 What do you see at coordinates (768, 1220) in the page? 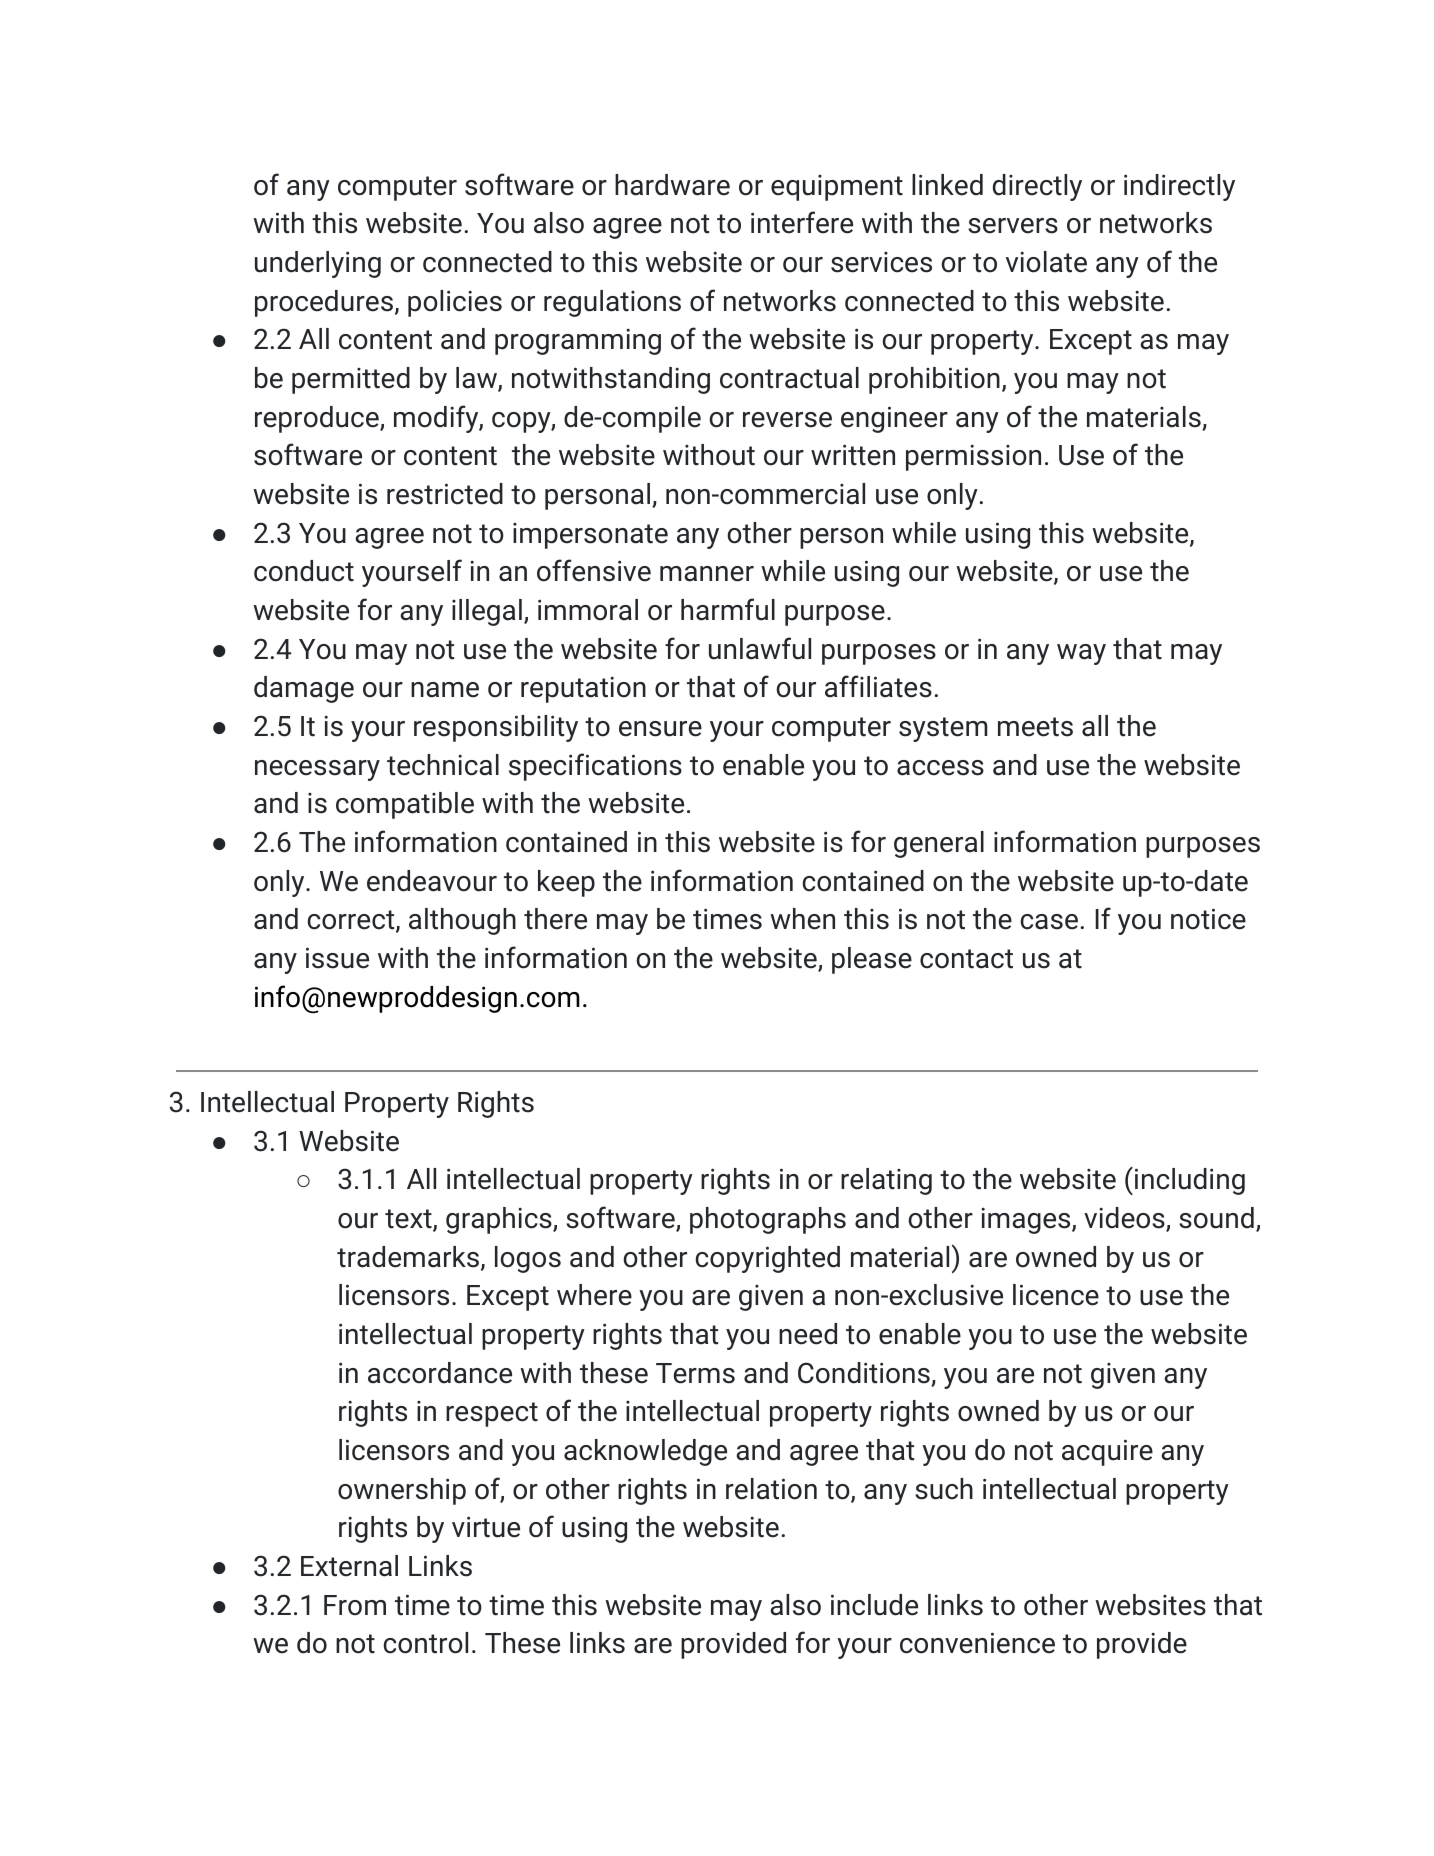
I see `photographs` at bounding box center [768, 1220].
